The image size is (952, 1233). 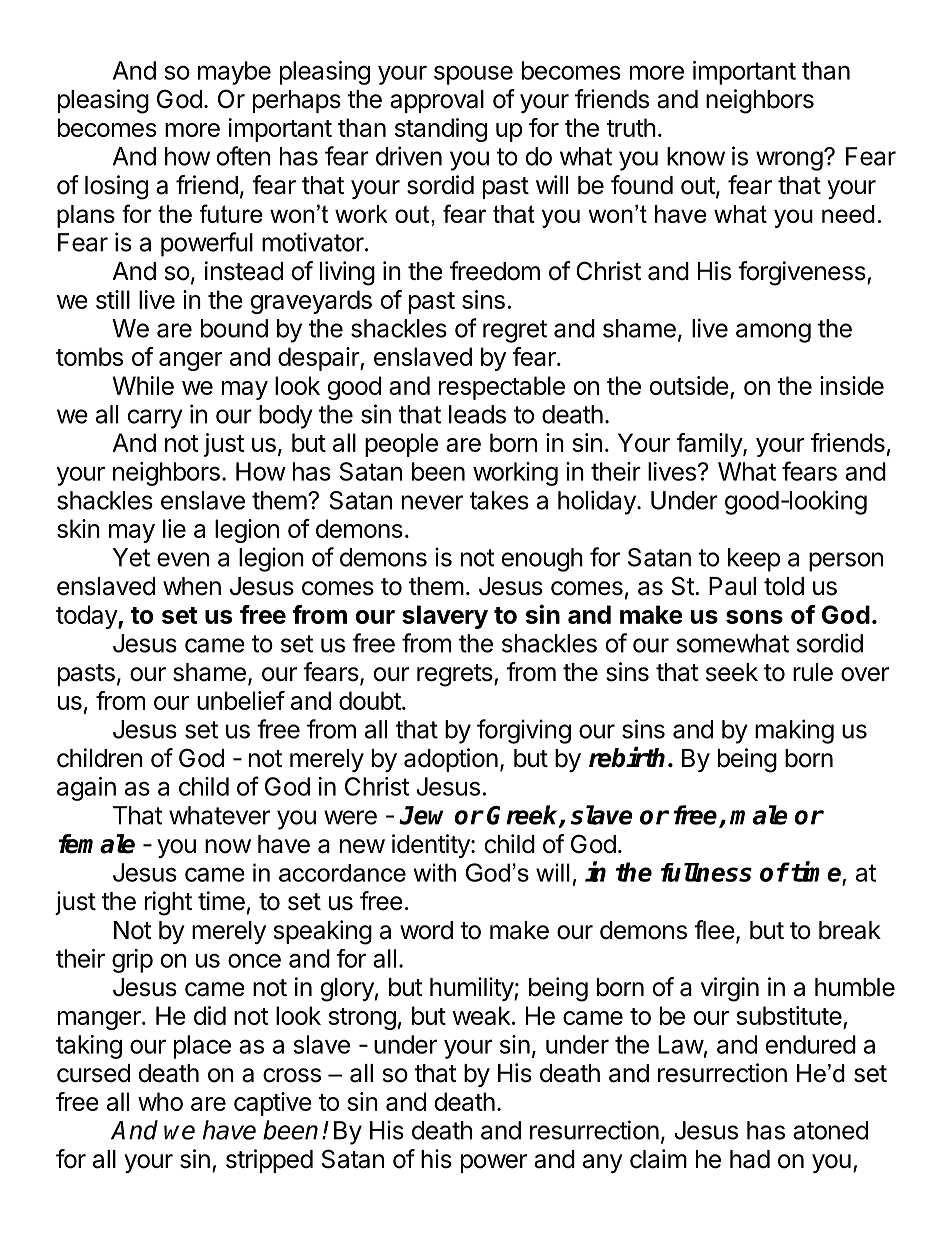 What do you see at coordinates (754, 560) in the screenshot?
I see `keep` at bounding box center [754, 560].
